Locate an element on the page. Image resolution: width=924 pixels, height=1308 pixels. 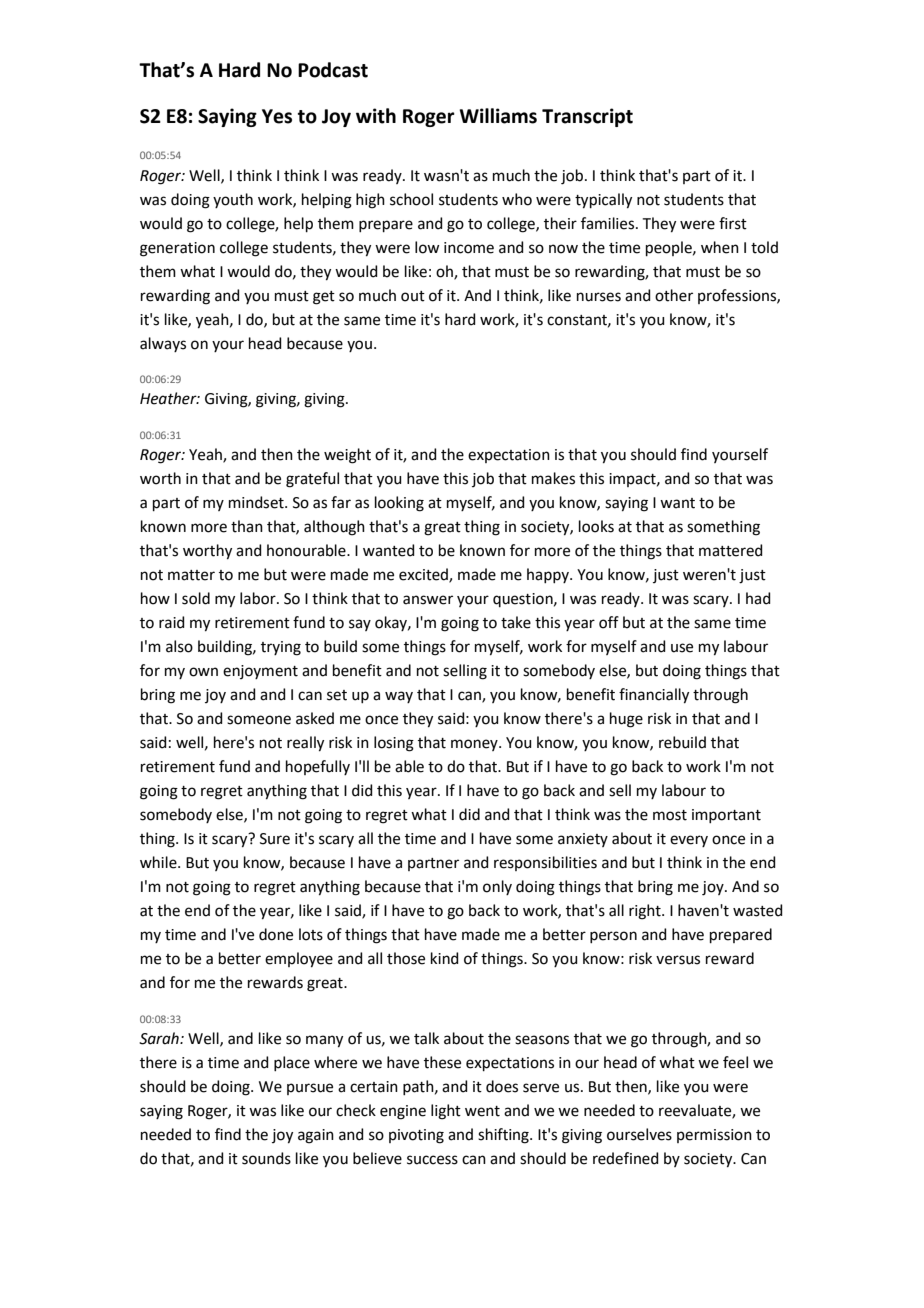
Yes is located at coordinates (277, 116).
